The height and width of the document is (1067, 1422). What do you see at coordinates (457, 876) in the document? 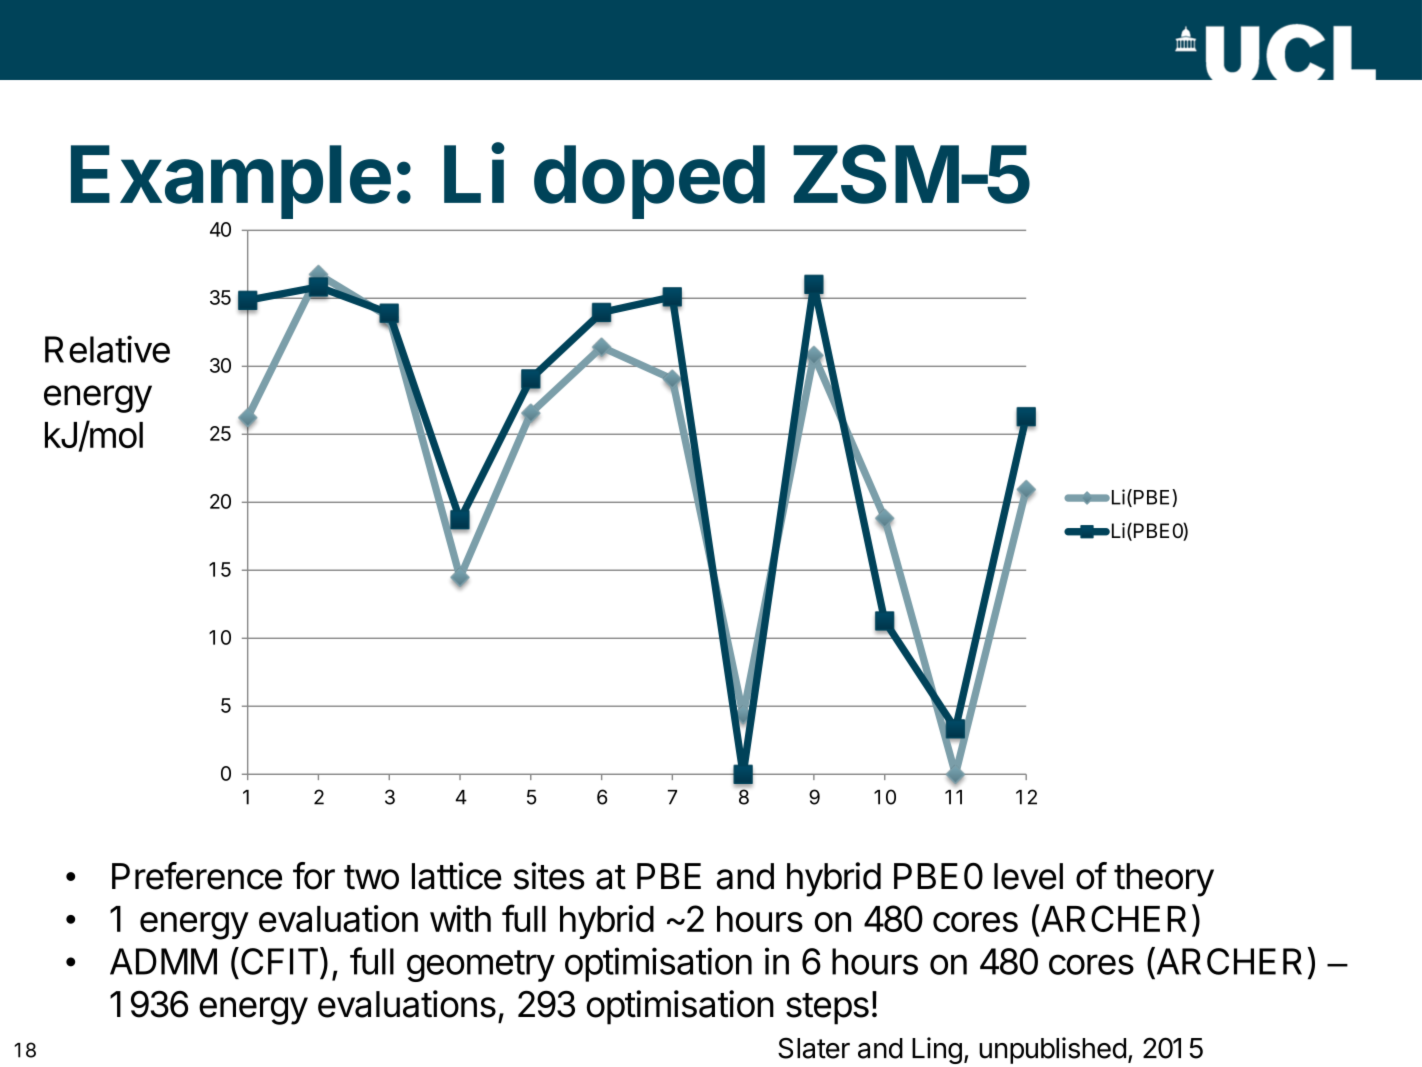
I see `lattice` at bounding box center [457, 876].
